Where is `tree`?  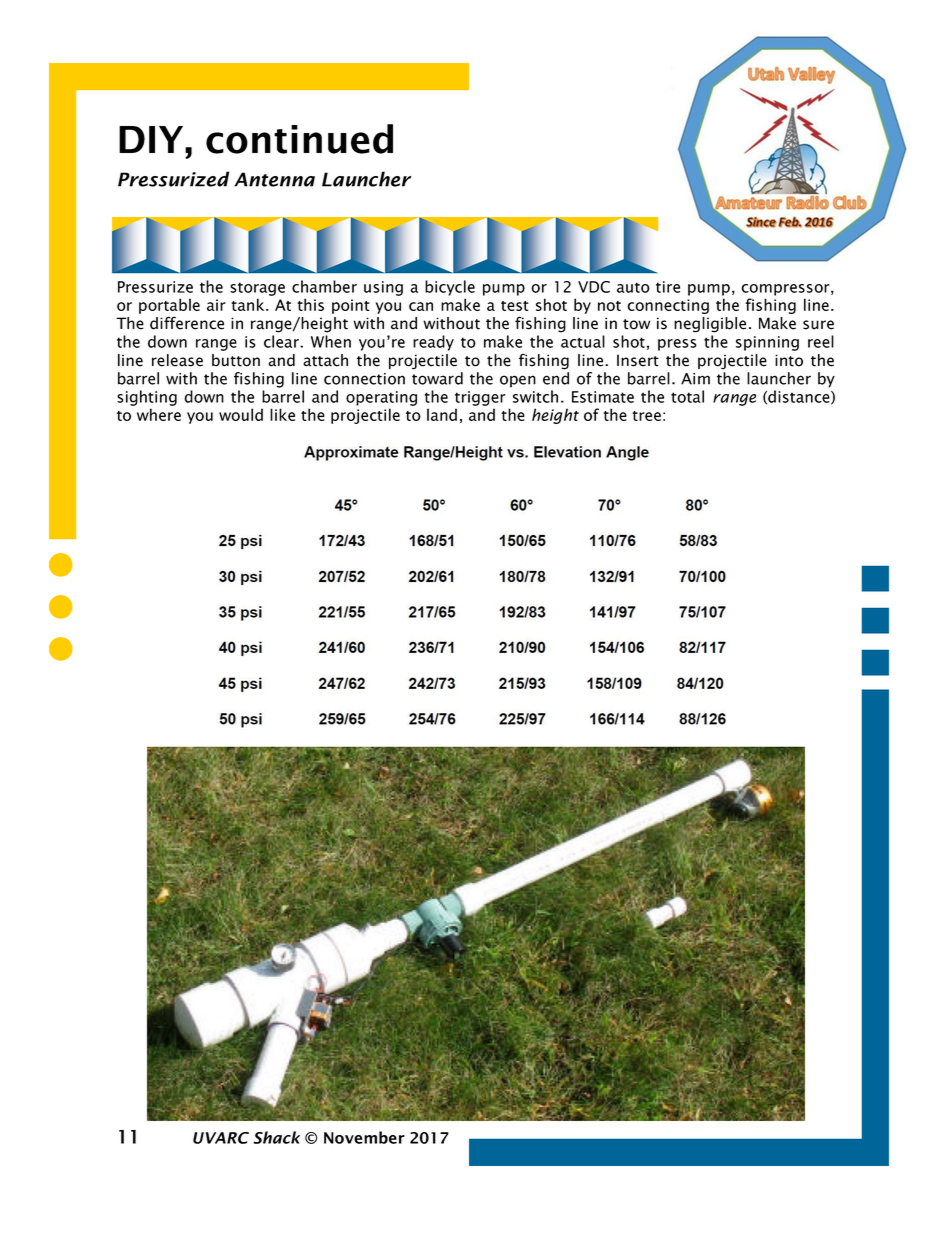 tree is located at coordinates (646, 416).
